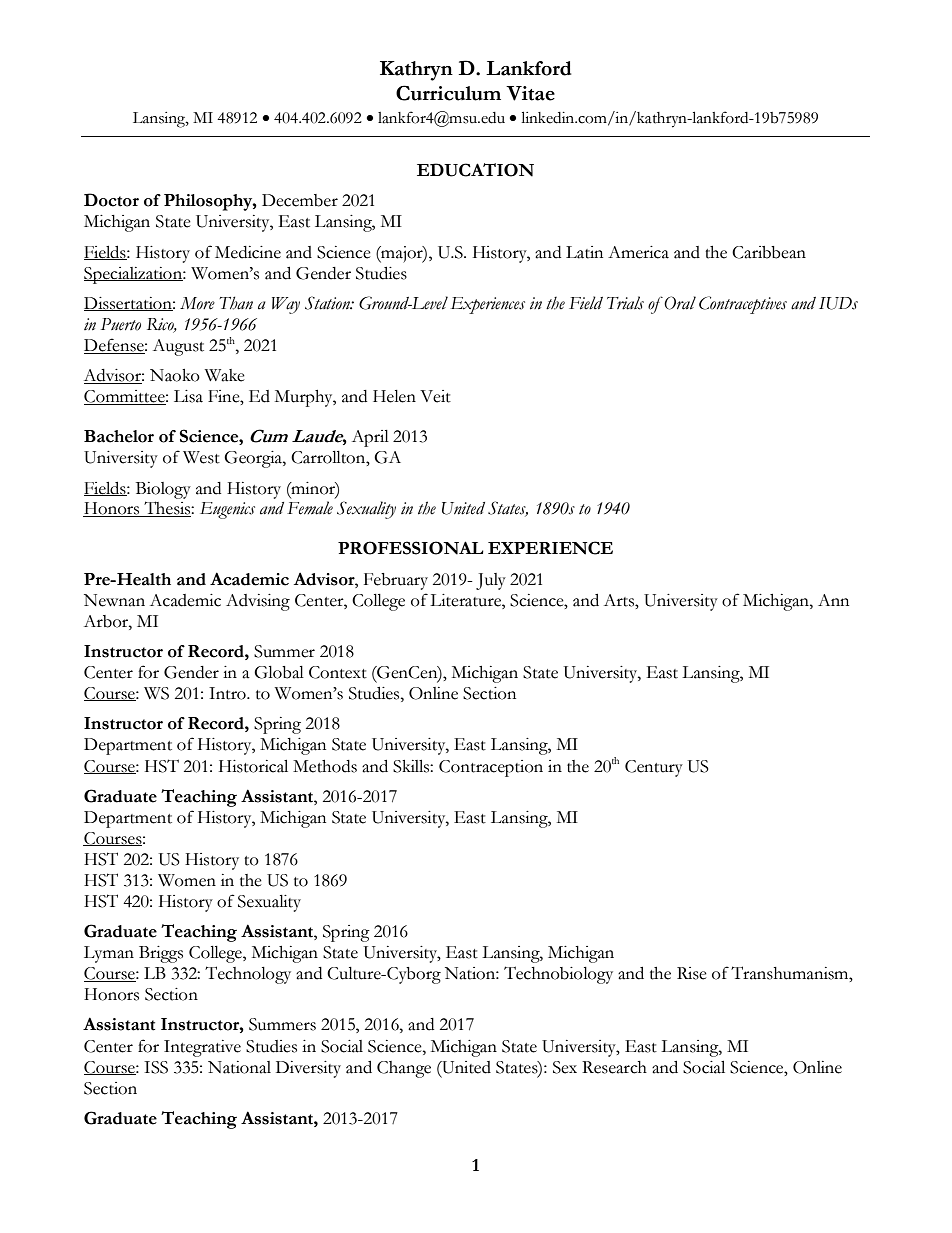 This screenshot has height=1233, width=952. What do you see at coordinates (202, 1048) in the screenshot?
I see `Integrative` at bounding box center [202, 1048].
